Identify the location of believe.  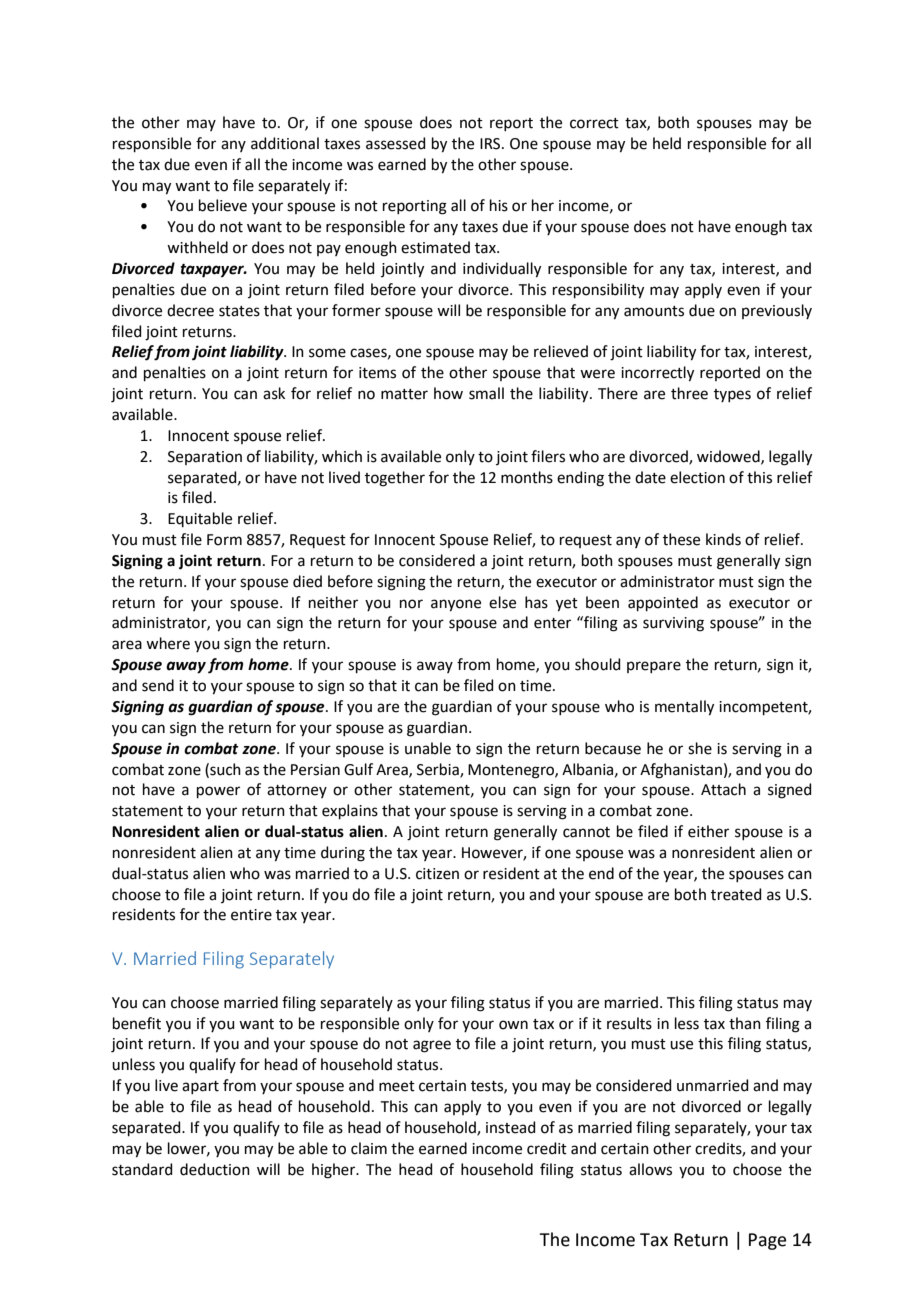
(223, 205).
